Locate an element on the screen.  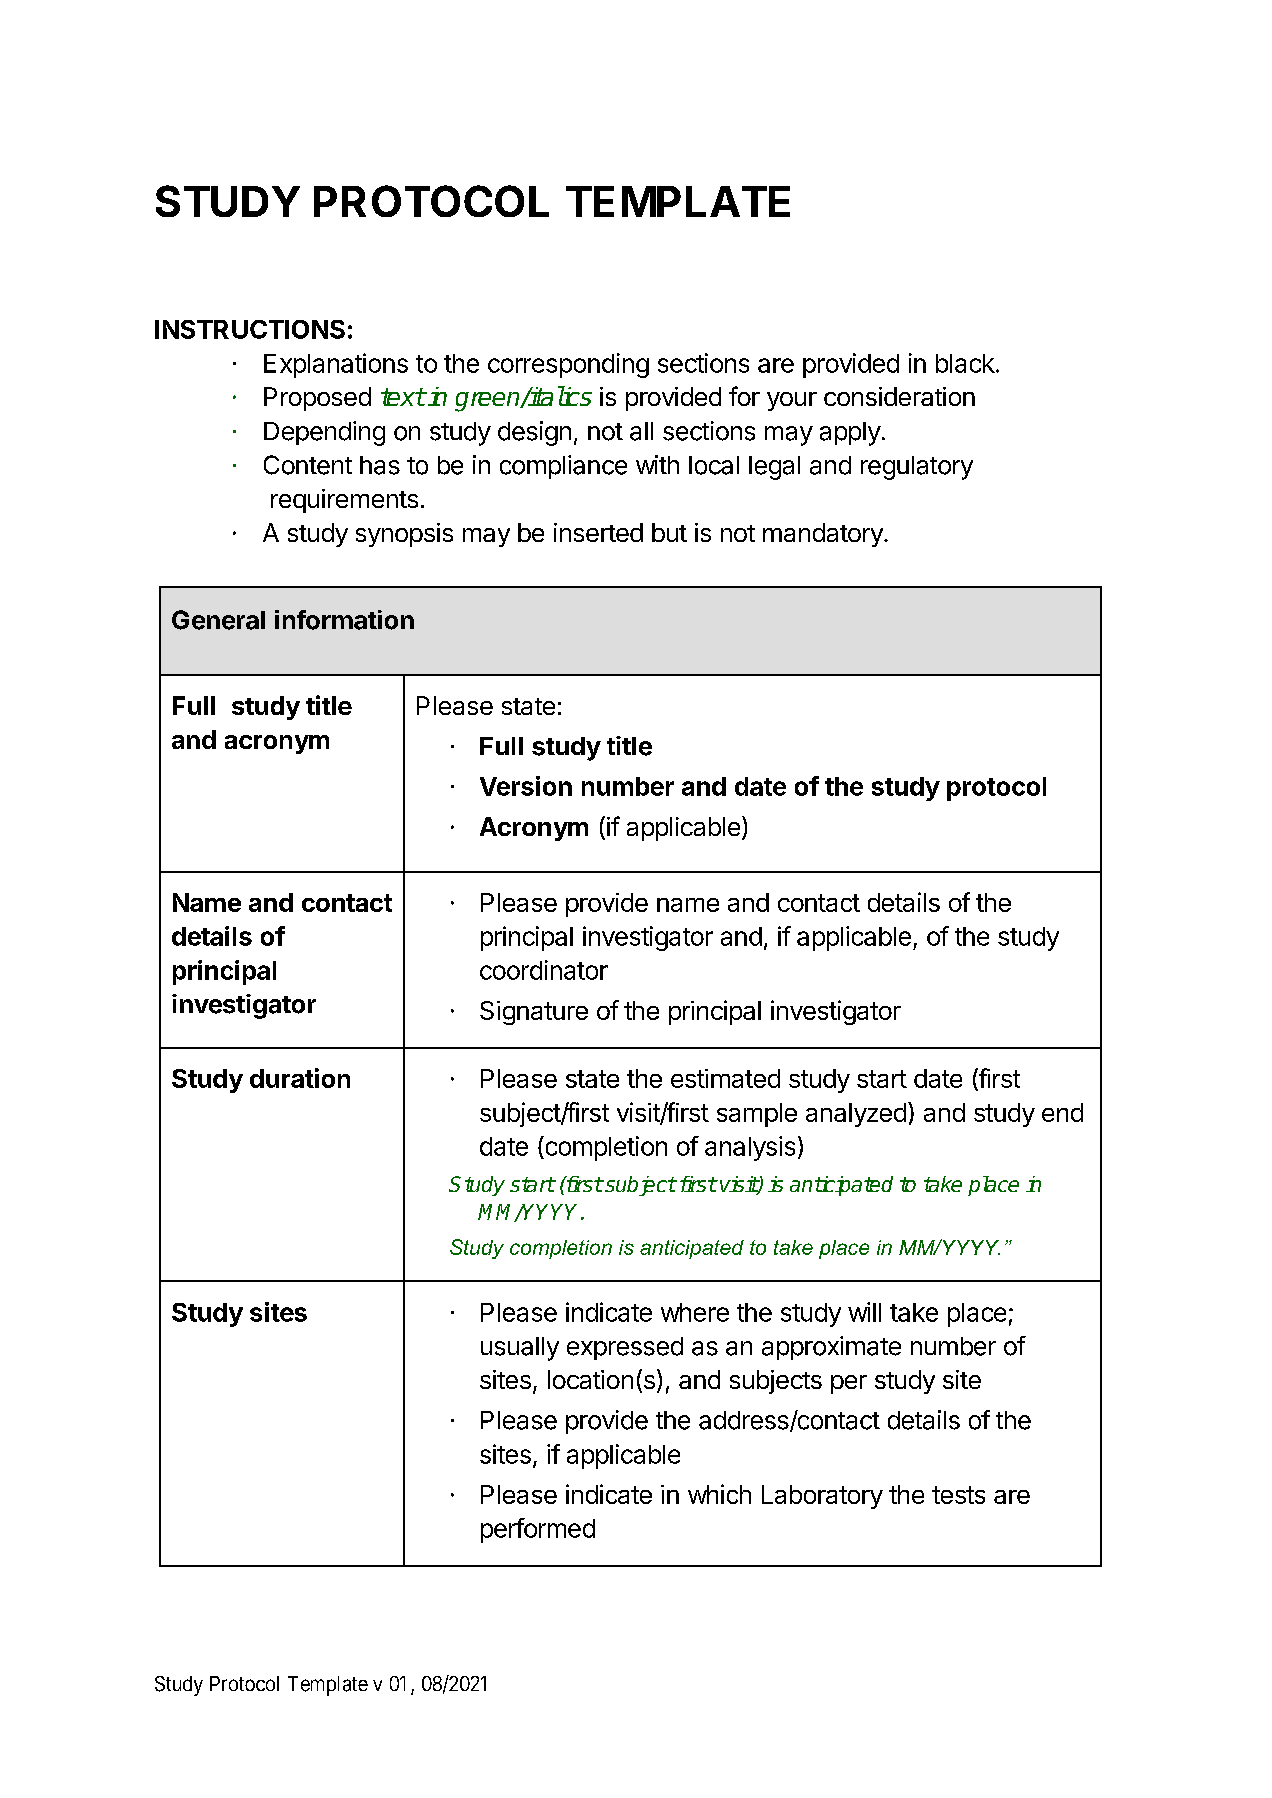
performed is located at coordinates (538, 1530).
